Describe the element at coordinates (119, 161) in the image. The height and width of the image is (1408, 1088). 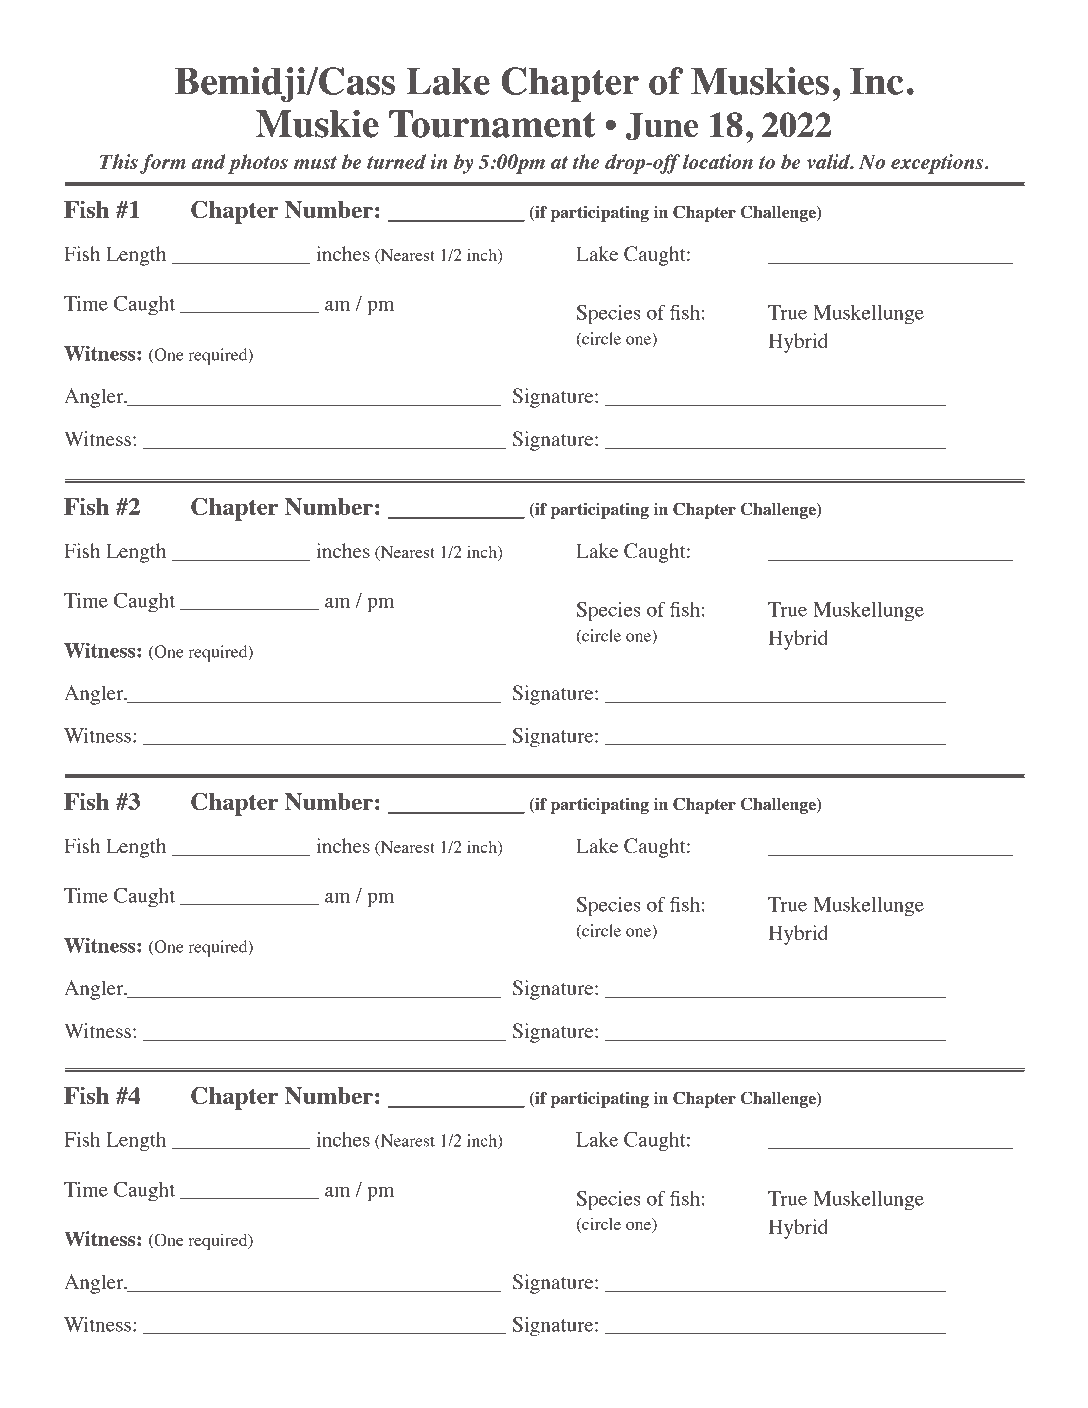
I see `This` at that location.
